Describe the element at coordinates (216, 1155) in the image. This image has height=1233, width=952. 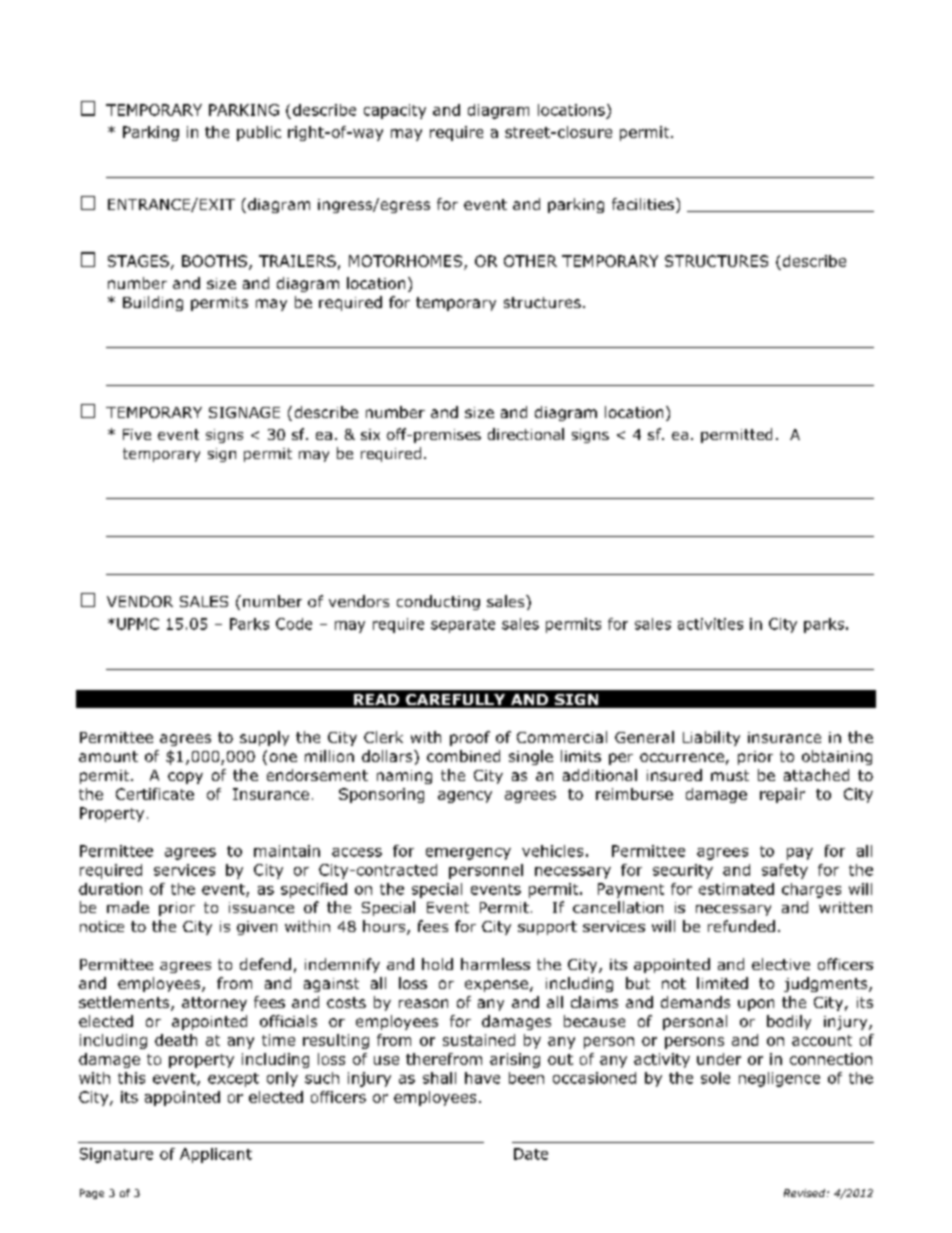
I see `Applicant` at that location.
